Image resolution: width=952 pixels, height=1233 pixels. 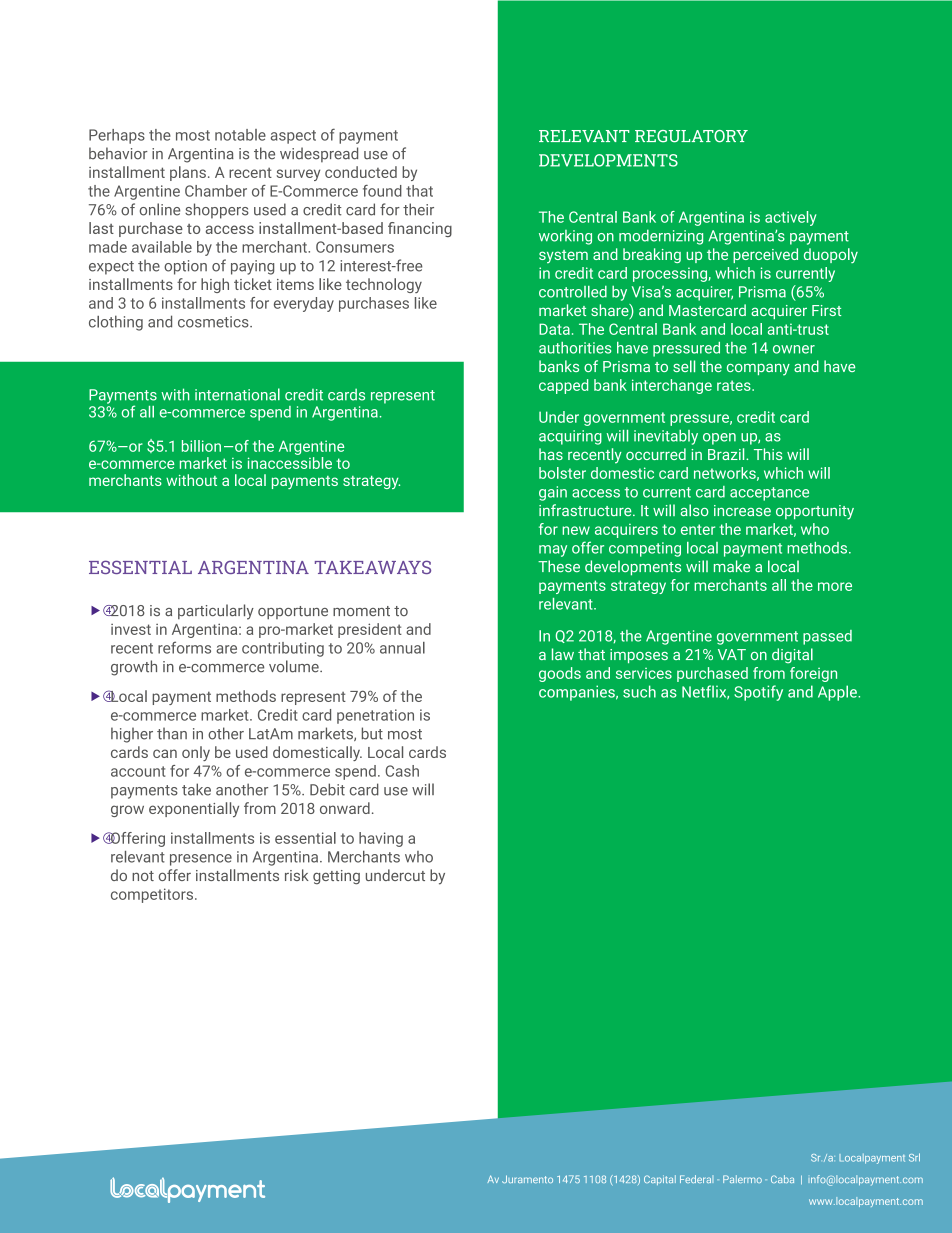 What do you see at coordinates (184, 647) in the screenshot?
I see `reforms` at bounding box center [184, 647].
